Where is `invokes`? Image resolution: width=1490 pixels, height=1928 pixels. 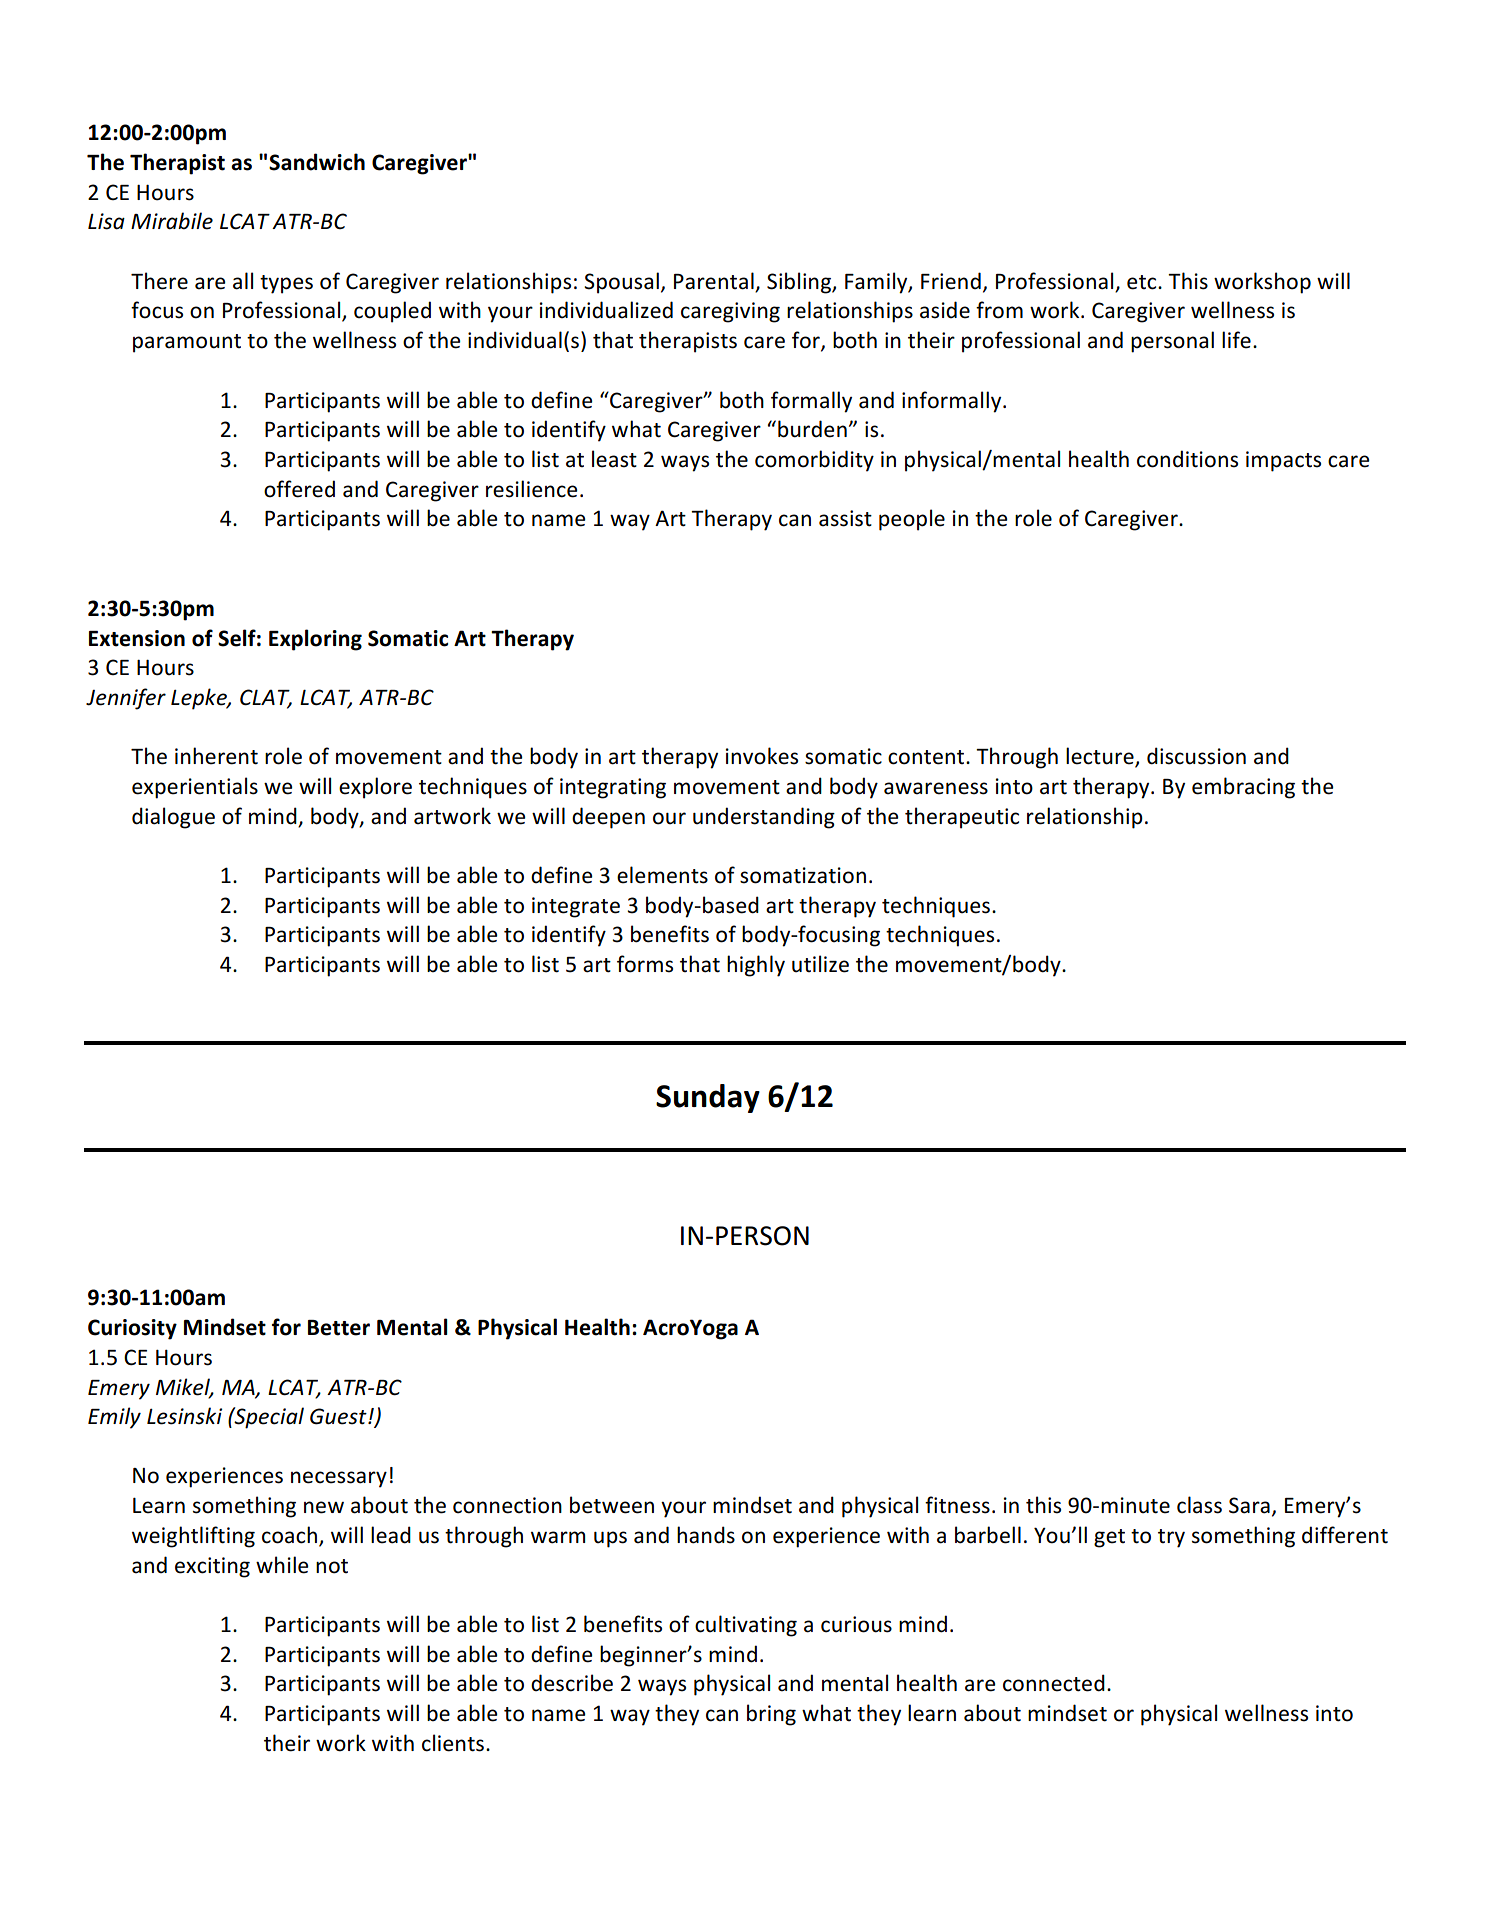 invokes is located at coordinates (762, 756).
